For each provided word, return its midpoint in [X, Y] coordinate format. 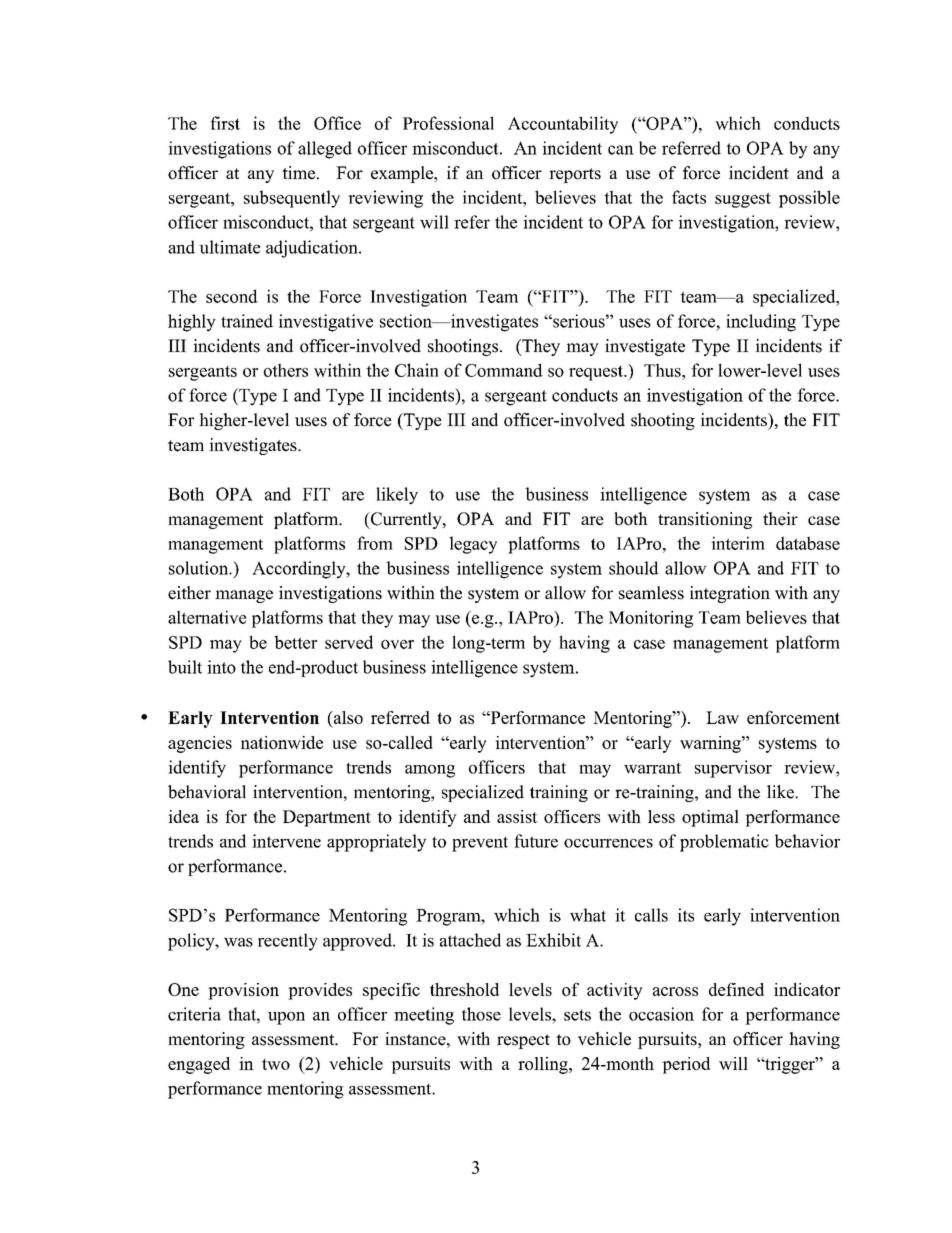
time [298, 173]
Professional [448, 123]
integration [730, 594]
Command [504, 370]
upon [286, 1018]
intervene [286, 841]
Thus [663, 370]
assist [517, 816]
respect [523, 1041]
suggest [743, 200]
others [285, 370]
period [686, 1065]
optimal [710, 818]
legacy [473, 545]
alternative [207, 617]
